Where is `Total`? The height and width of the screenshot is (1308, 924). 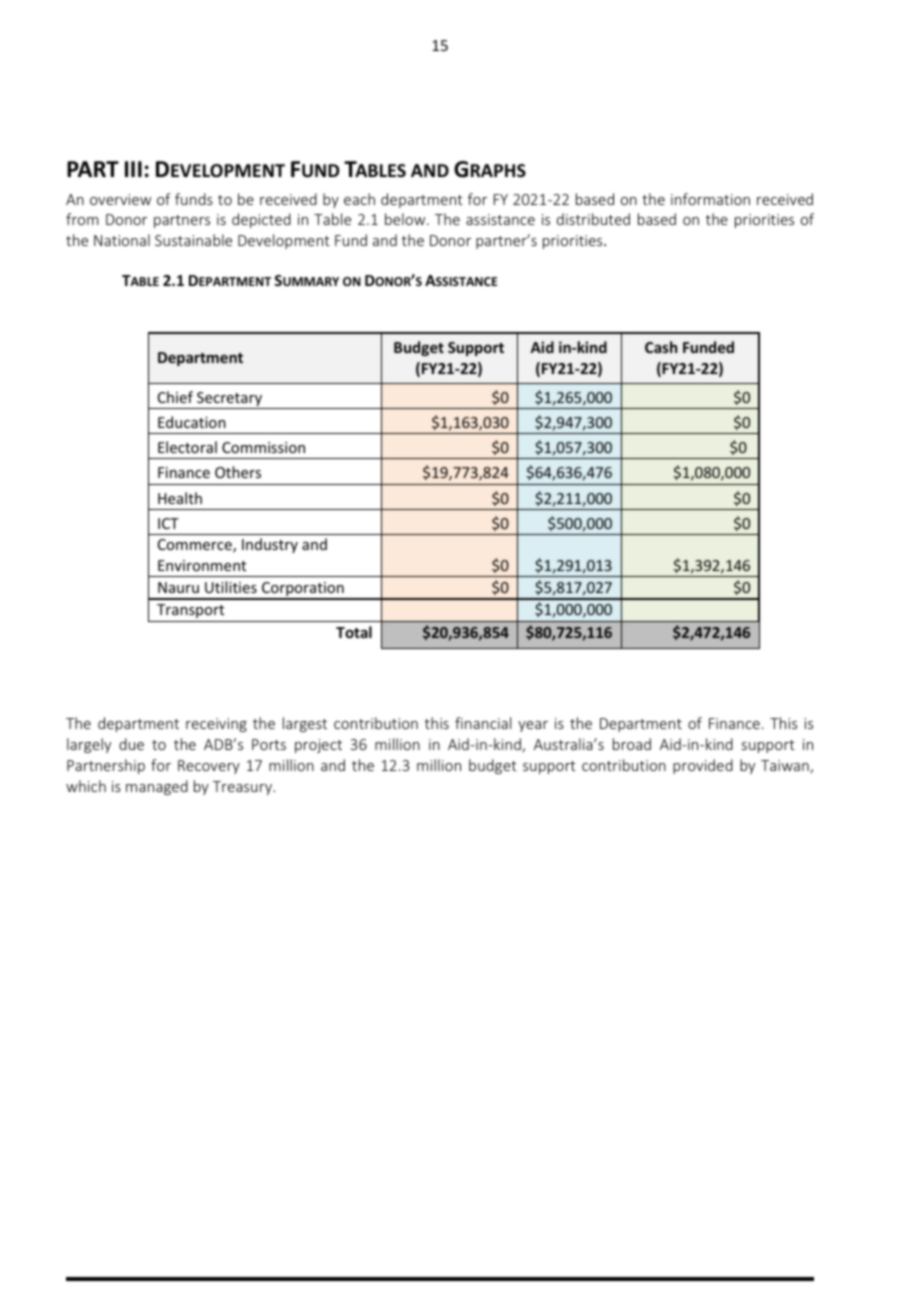 Total is located at coordinates (354, 632).
